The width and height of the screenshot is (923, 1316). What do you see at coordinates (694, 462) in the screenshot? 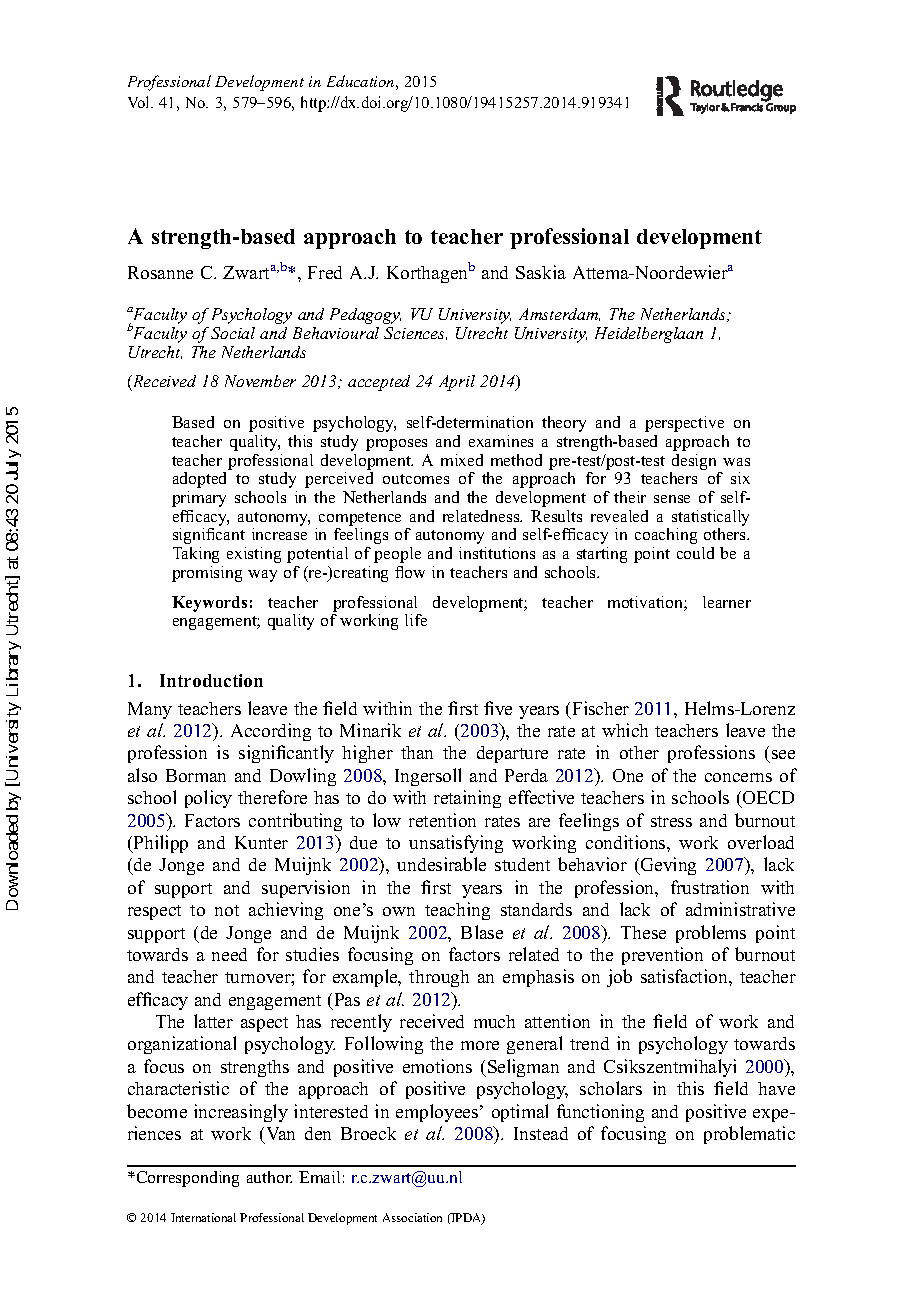
I see `design` at bounding box center [694, 462].
